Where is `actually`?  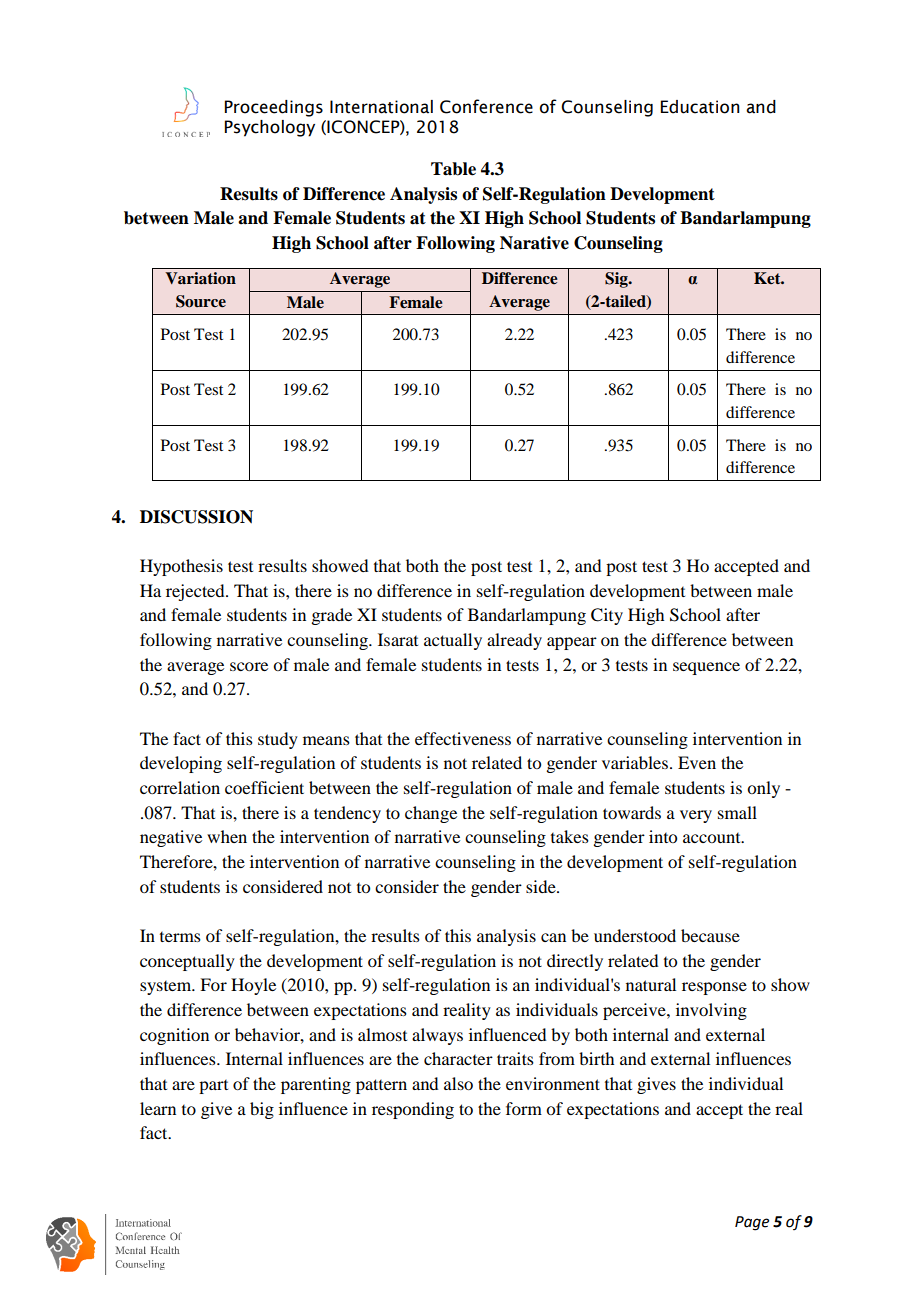
actually is located at coordinates (453, 641).
